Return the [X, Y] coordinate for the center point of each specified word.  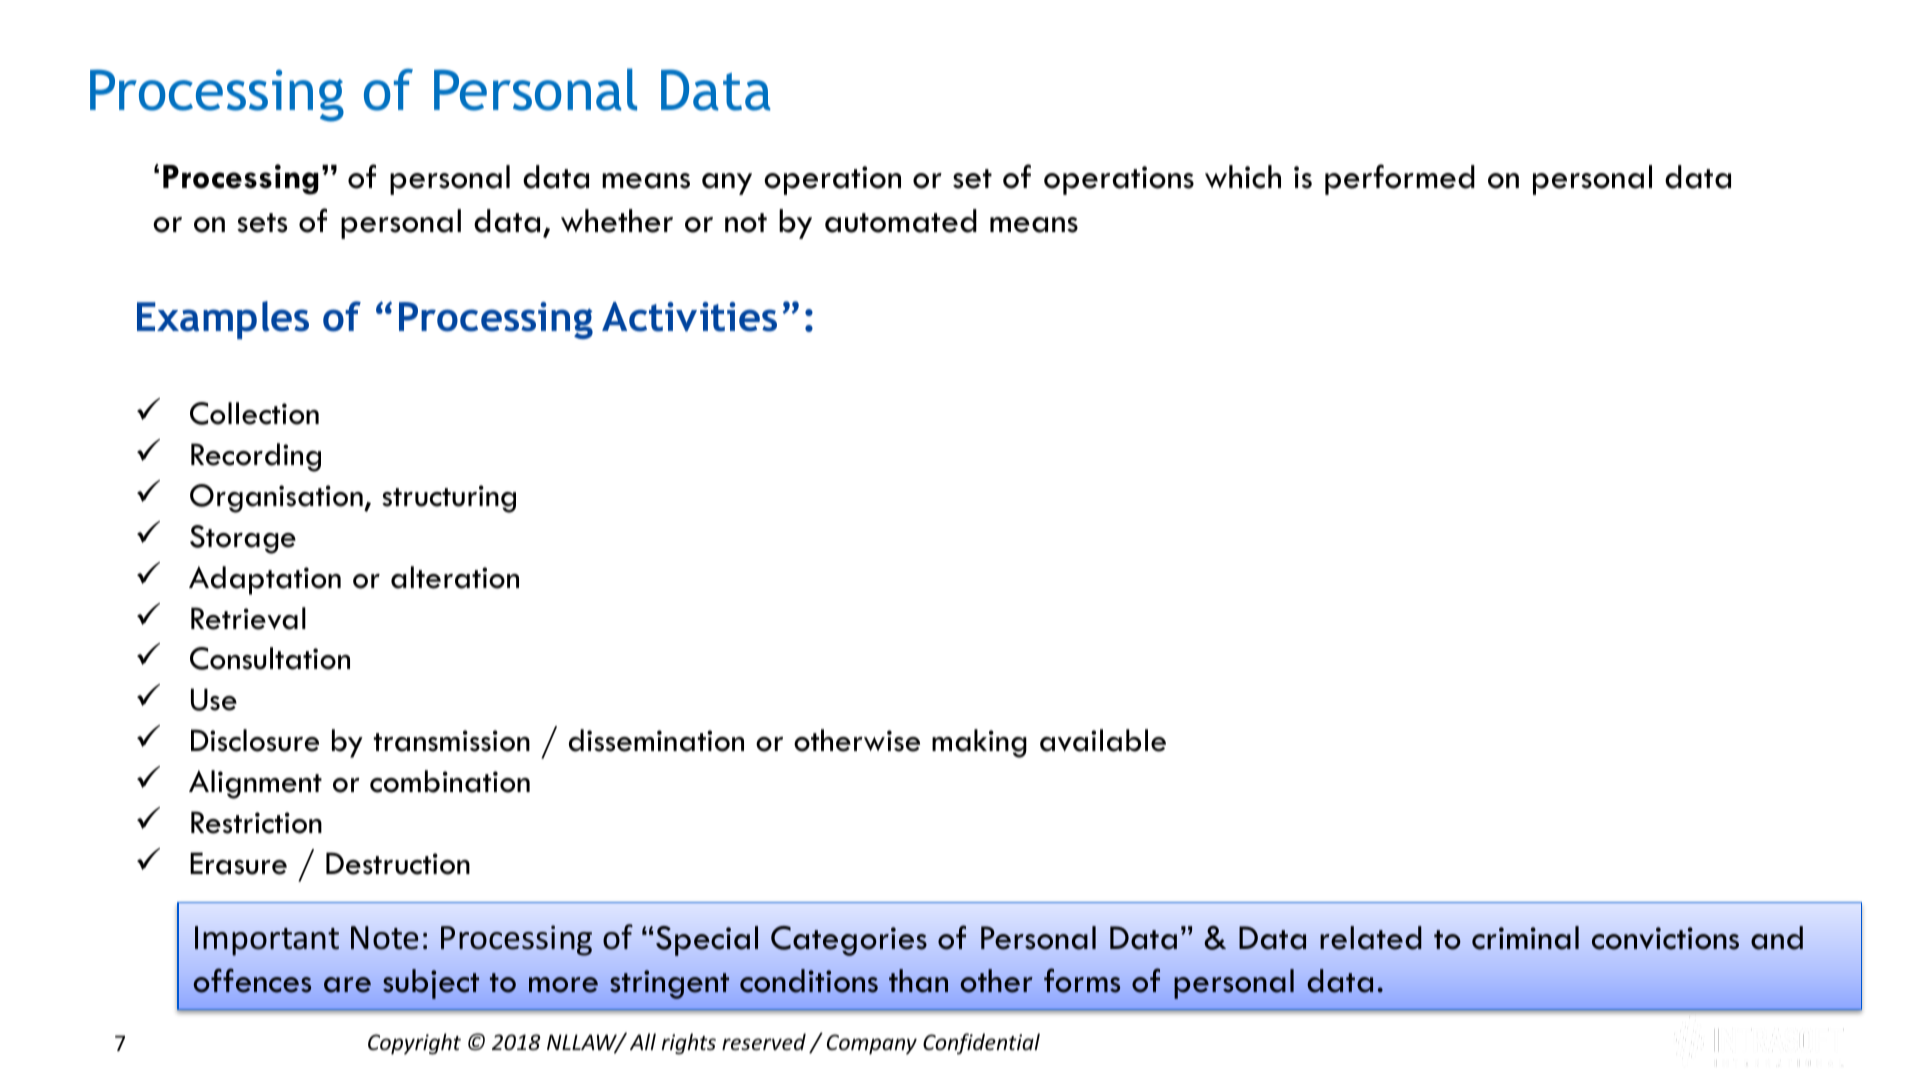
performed [1400, 179]
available [1103, 740]
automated [901, 221]
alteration [455, 577]
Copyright [414, 1044]
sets [262, 223]
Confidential [981, 1044]
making [979, 743]
